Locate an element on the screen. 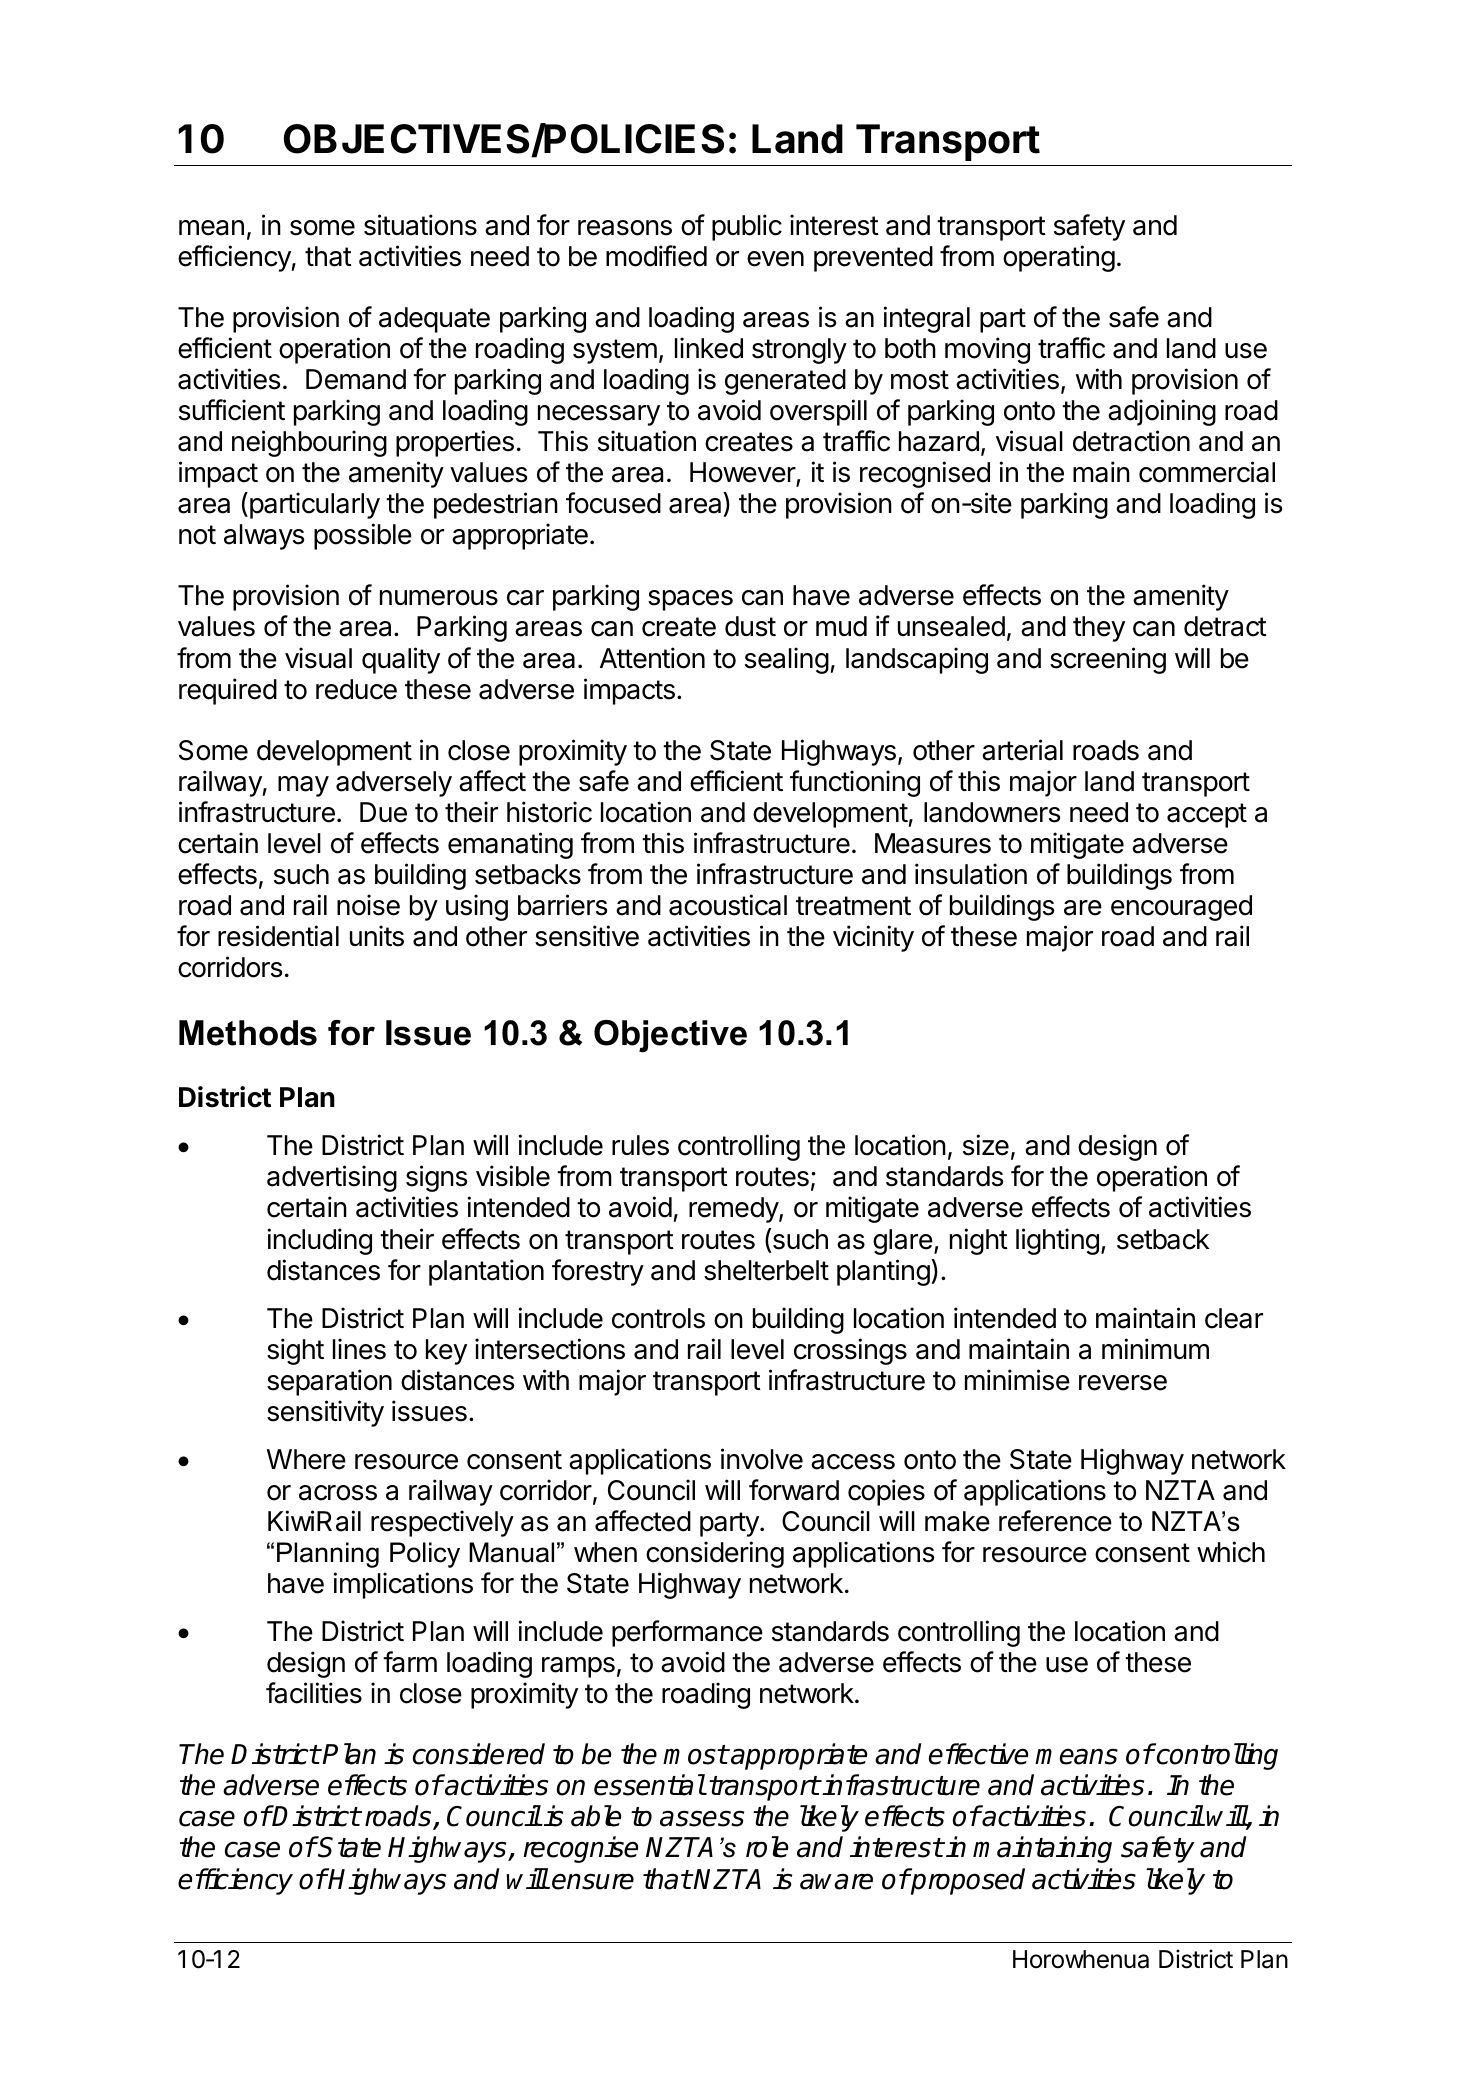  rules is located at coordinates (640, 1145).
